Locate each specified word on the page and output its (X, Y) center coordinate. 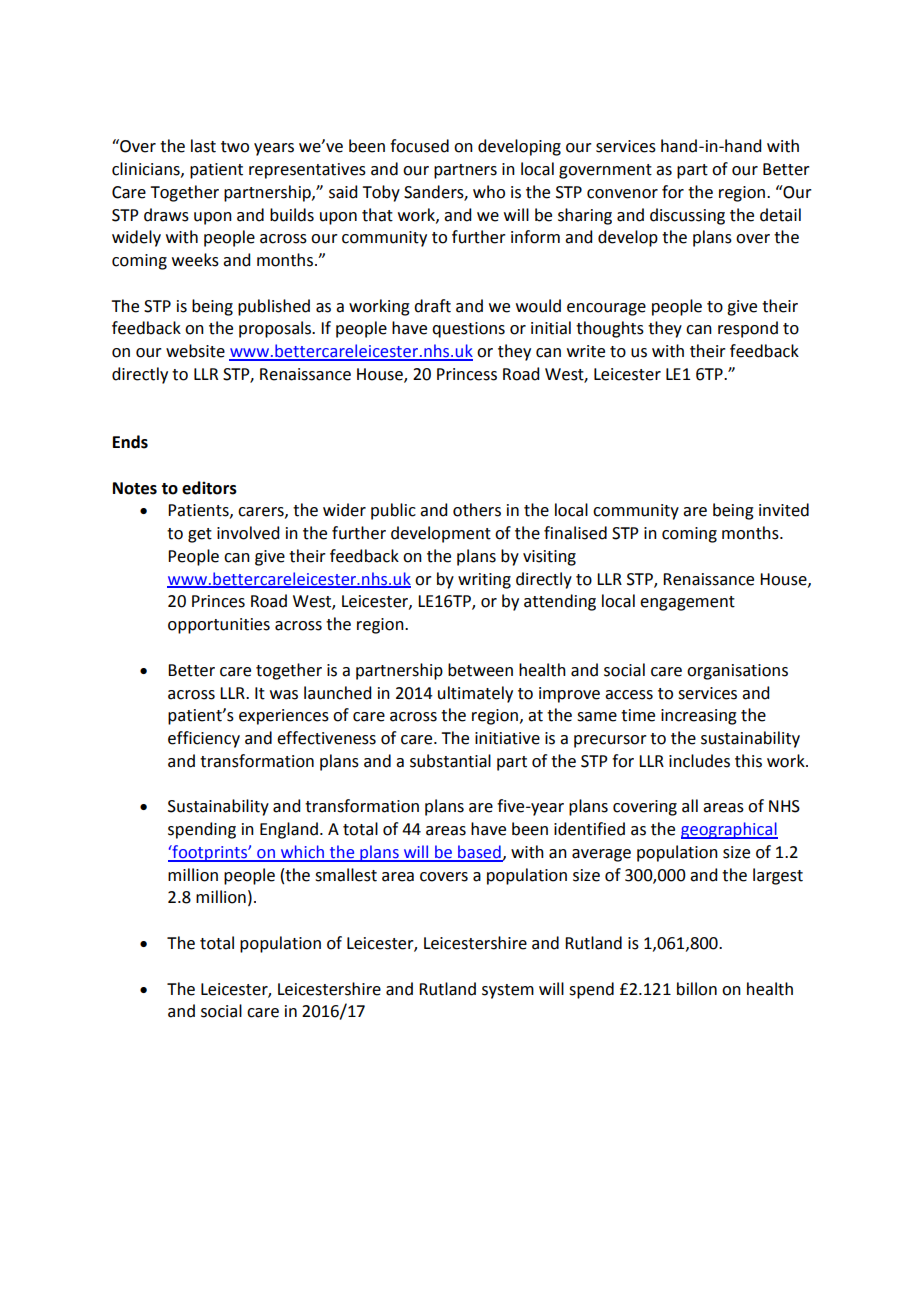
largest (778, 876)
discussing (687, 216)
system (508, 991)
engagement (687, 603)
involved (248, 533)
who (489, 192)
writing (484, 581)
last (203, 146)
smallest (346, 875)
